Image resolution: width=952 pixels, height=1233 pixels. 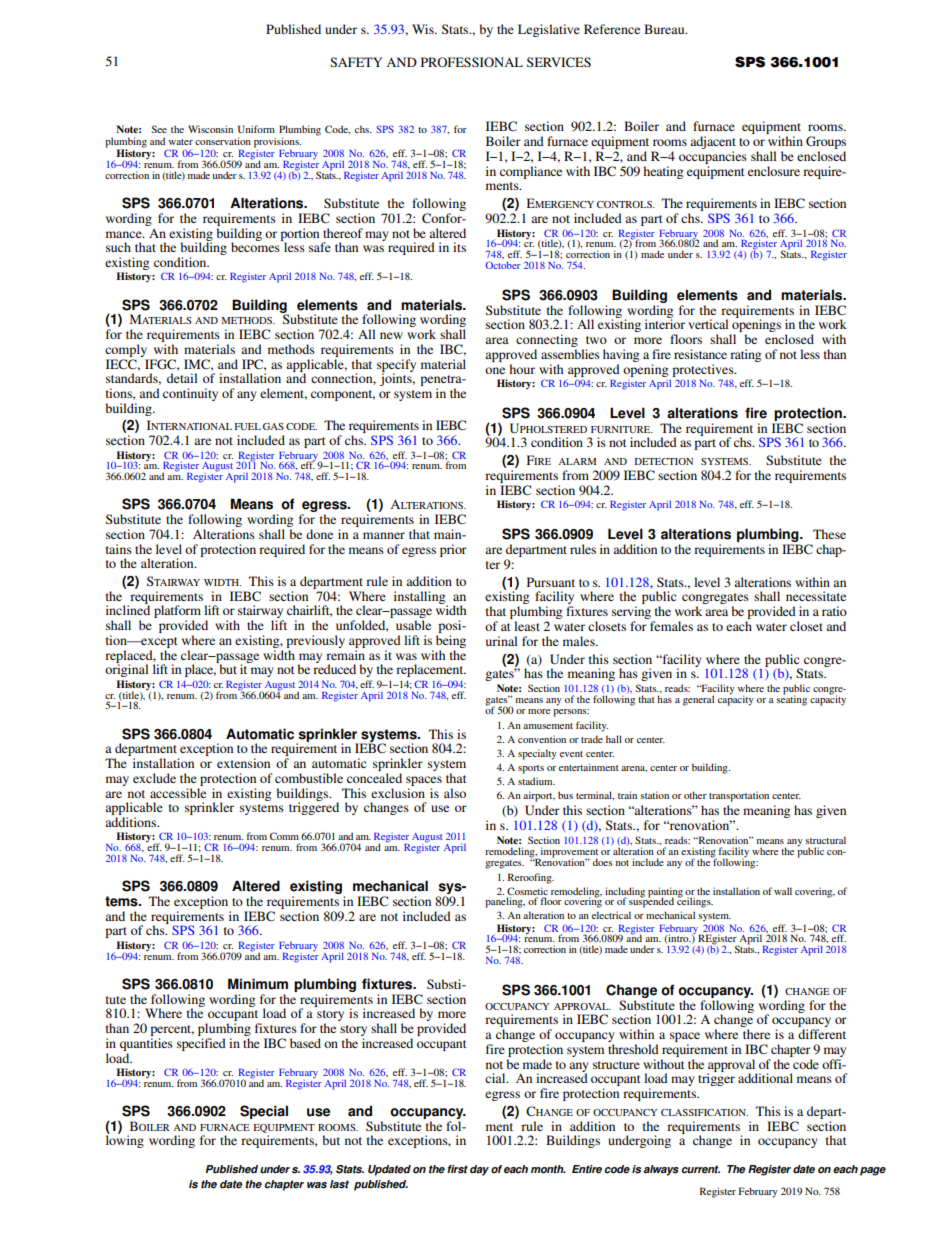 What do you see at coordinates (455, 793) in the screenshot?
I see `also` at bounding box center [455, 793].
